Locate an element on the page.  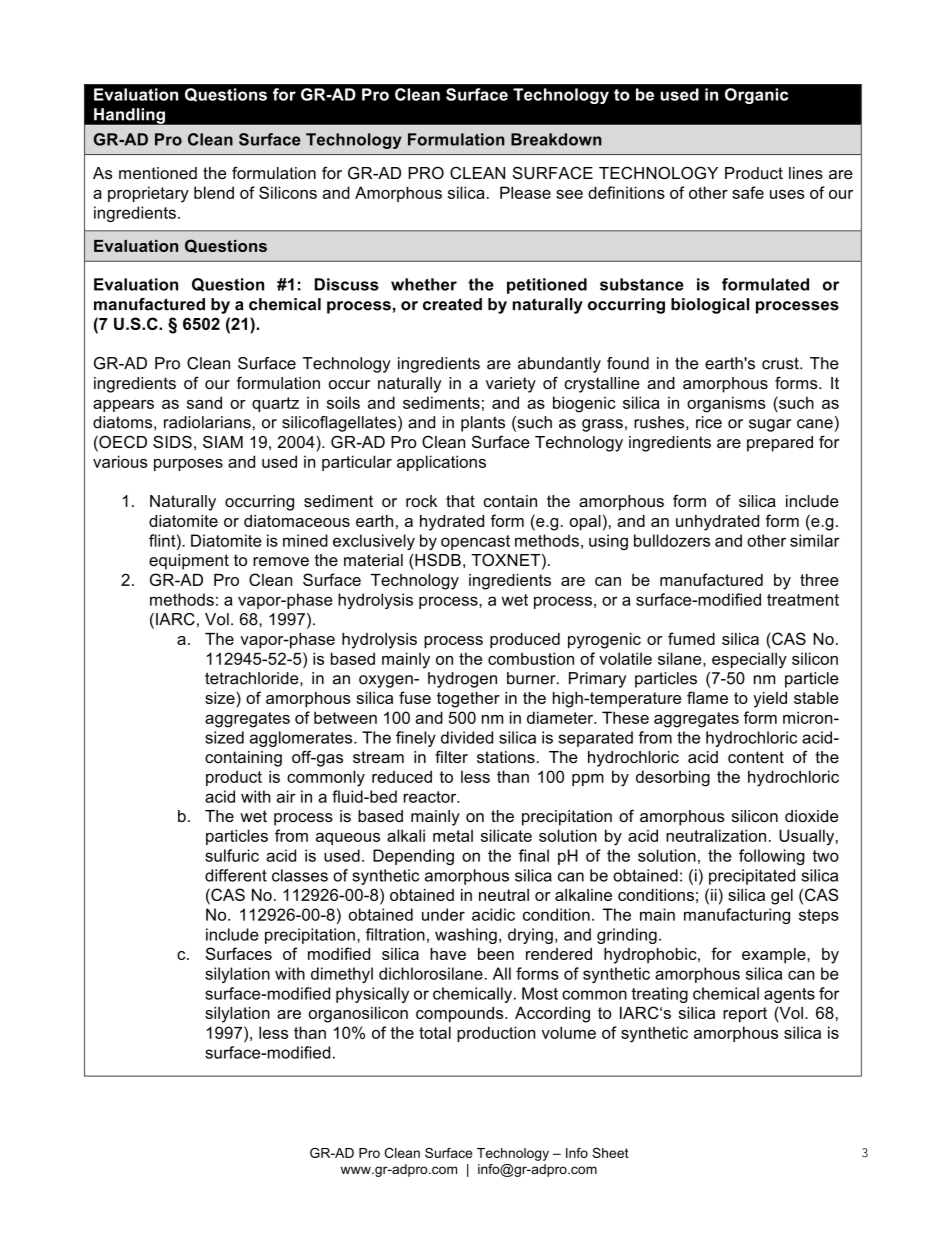
applications is located at coordinates (441, 463).
